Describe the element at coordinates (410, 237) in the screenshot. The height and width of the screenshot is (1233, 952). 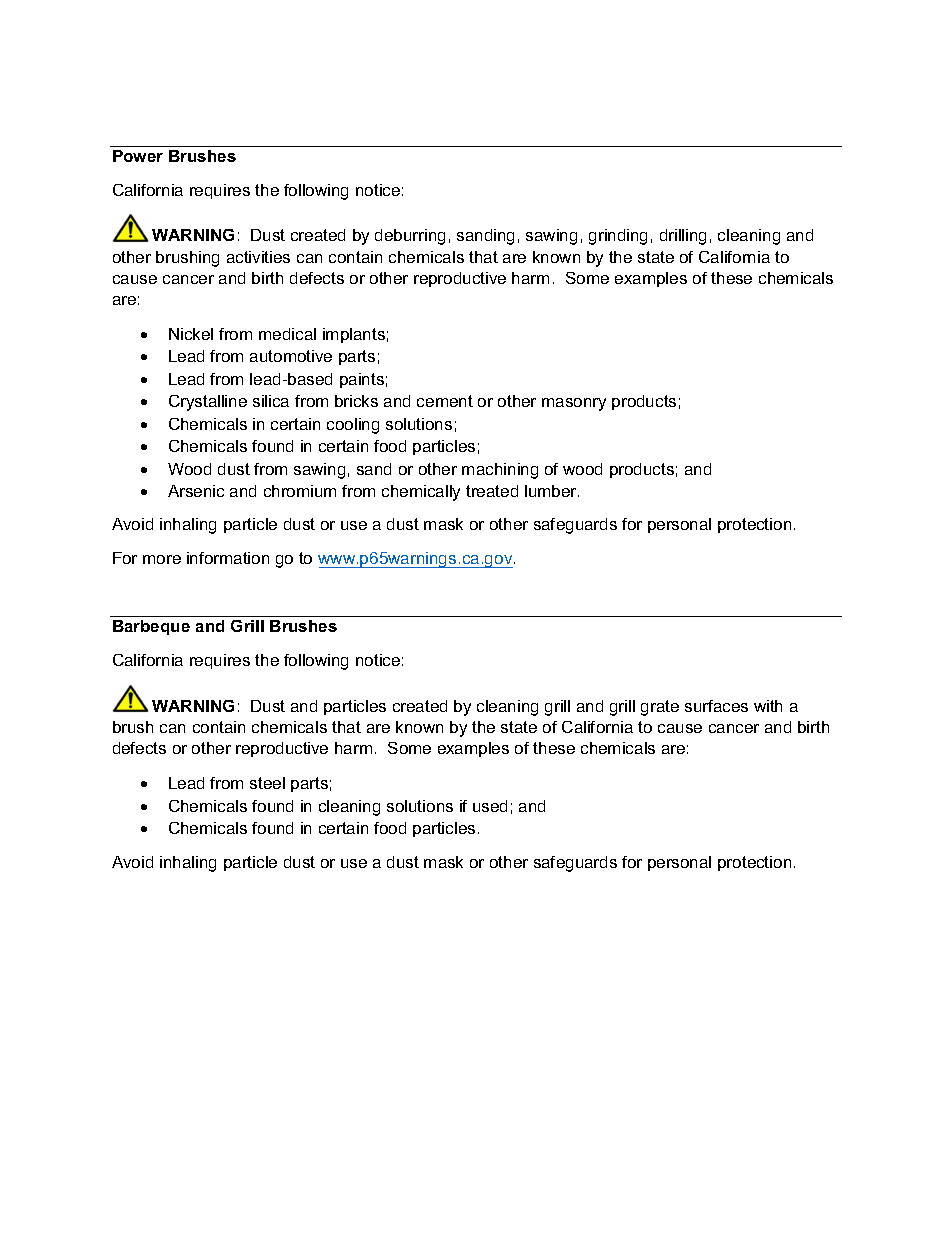
I see `deburring` at that location.
